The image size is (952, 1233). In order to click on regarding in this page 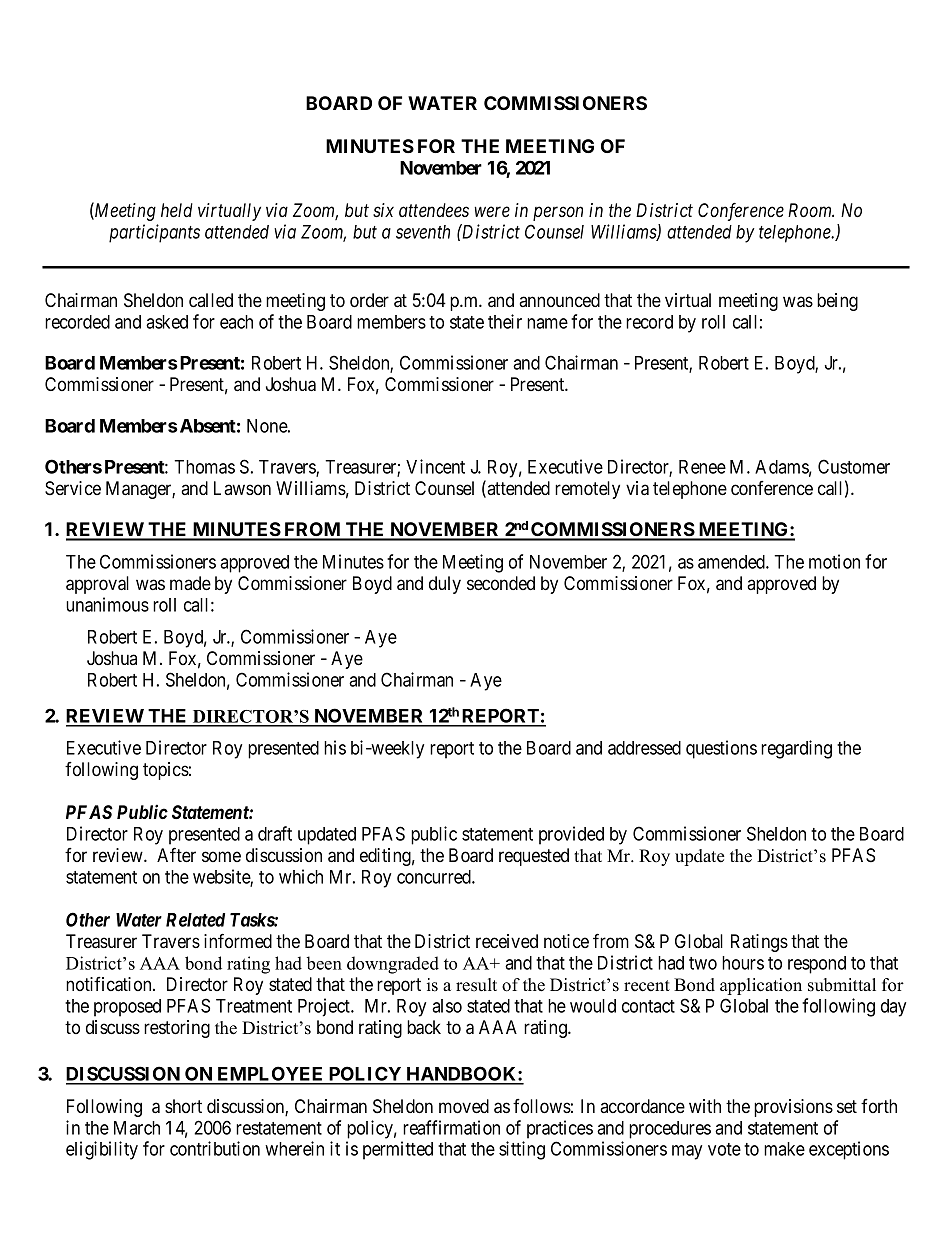, I will do `click(796, 749)`.
